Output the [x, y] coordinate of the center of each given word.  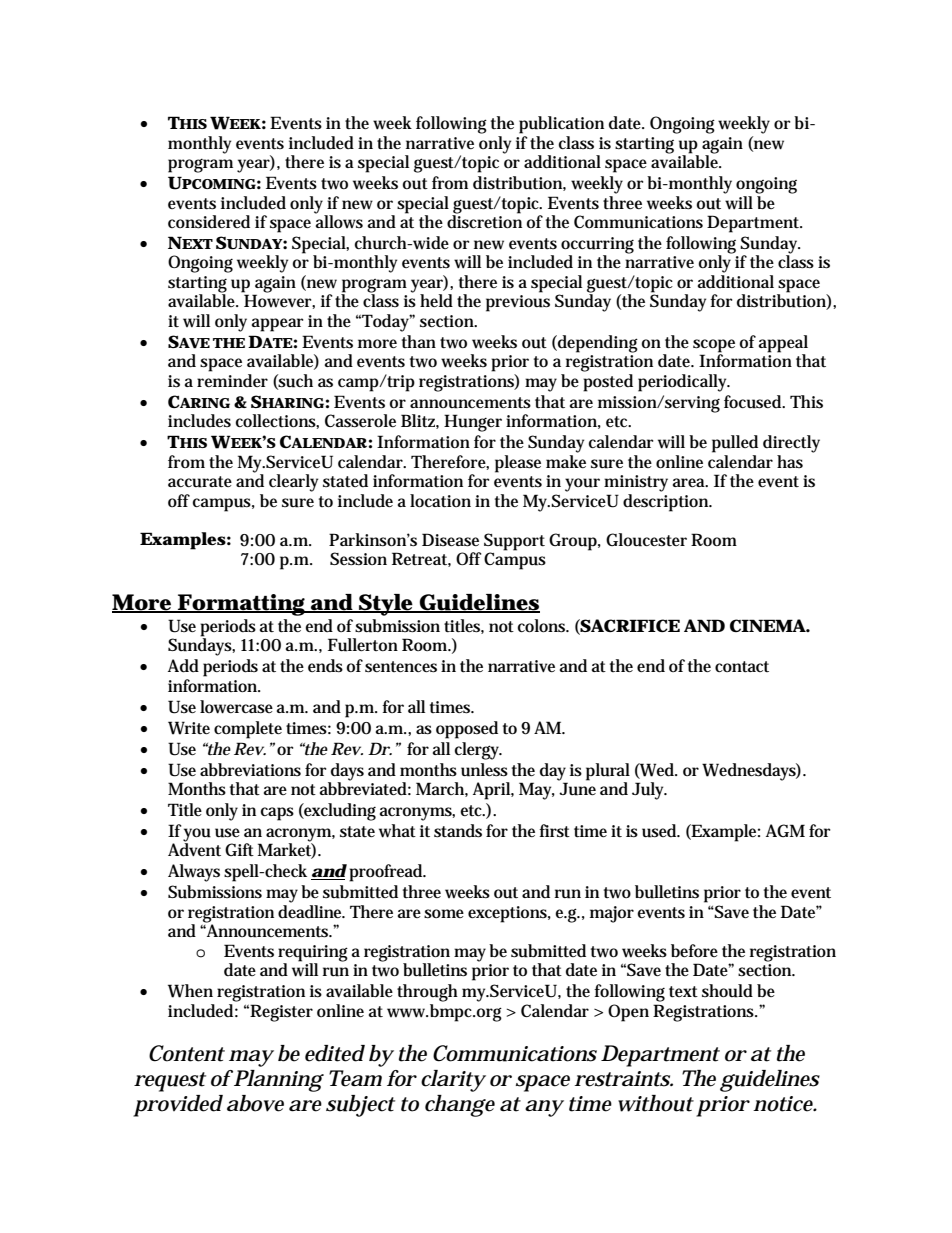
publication [561, 125]
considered [209, 222]
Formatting [242, 605]
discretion [484, 220]
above [255, 1103]
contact [742, 667]
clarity [453, 1081]
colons [543, 626]
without [656, 1103]
